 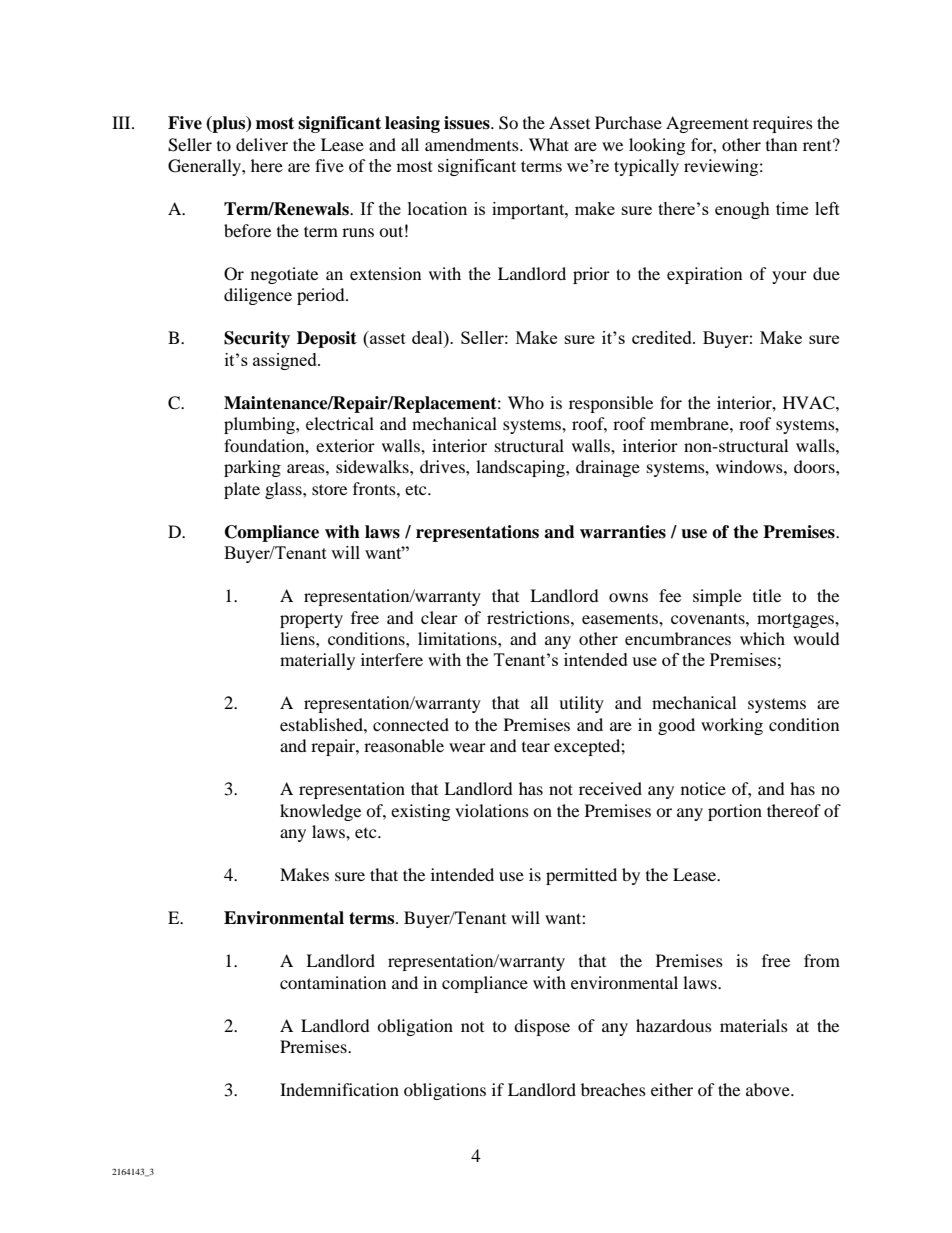 What do you see at coordinates (732, 726) in the screenshot?
I see `working` at bounding box center [732, 726].
